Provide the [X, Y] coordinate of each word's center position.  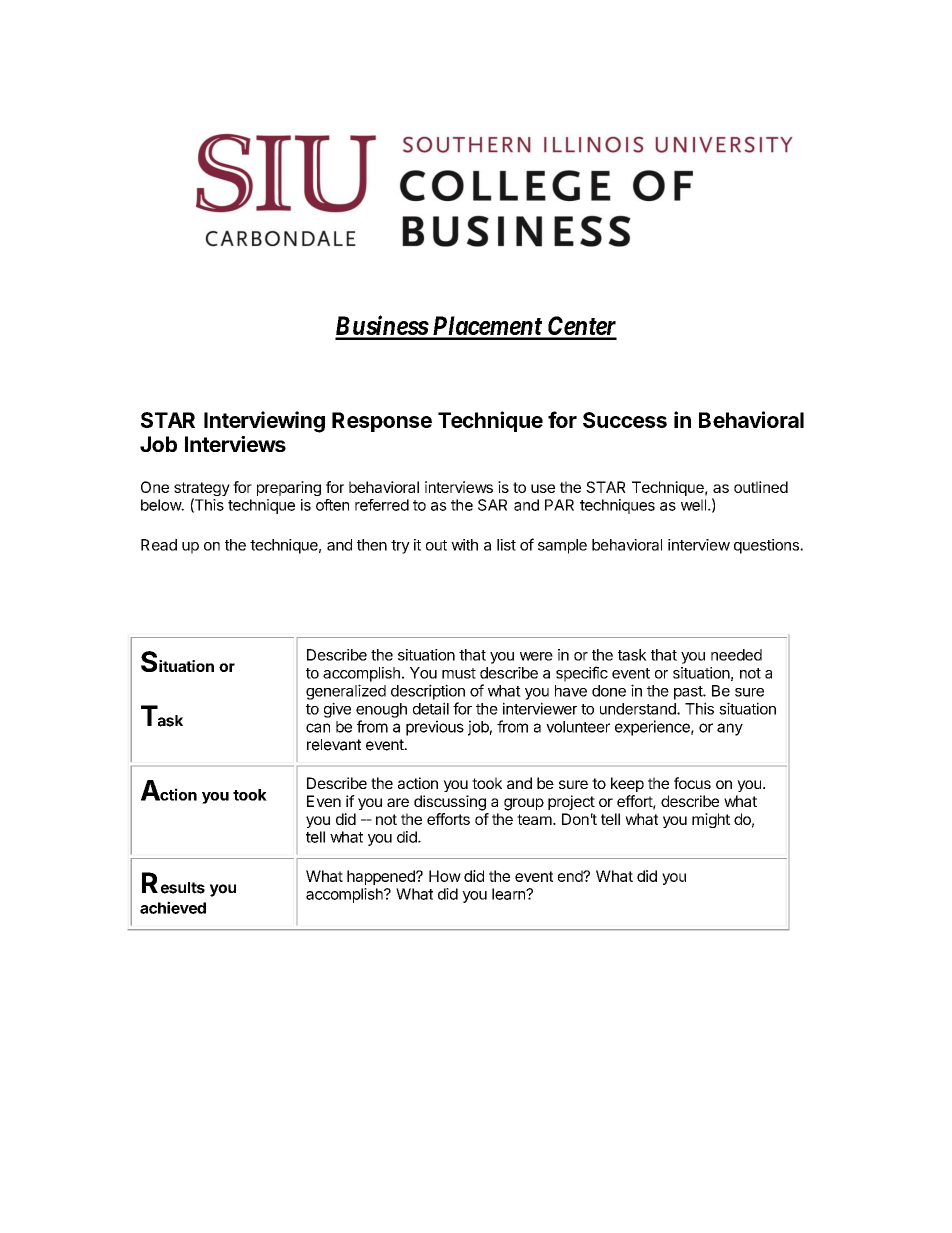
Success [625, 420]
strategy [202, 490]
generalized [346, 692]
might [711, 820]
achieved [173, 907]
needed [736, 655]
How [445, 876]
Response [382, 422]
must [459, 673]
